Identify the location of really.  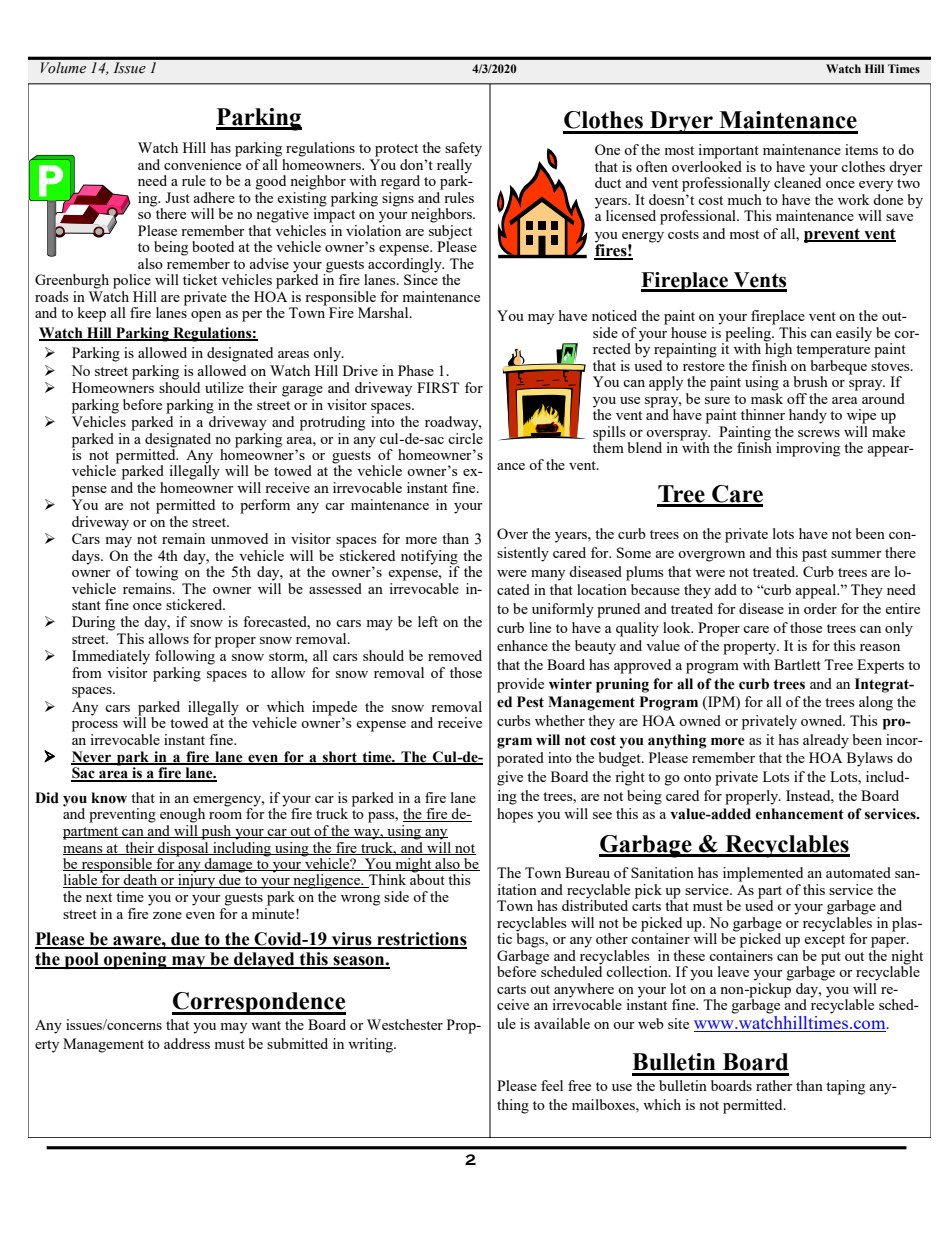
(454, 167).
